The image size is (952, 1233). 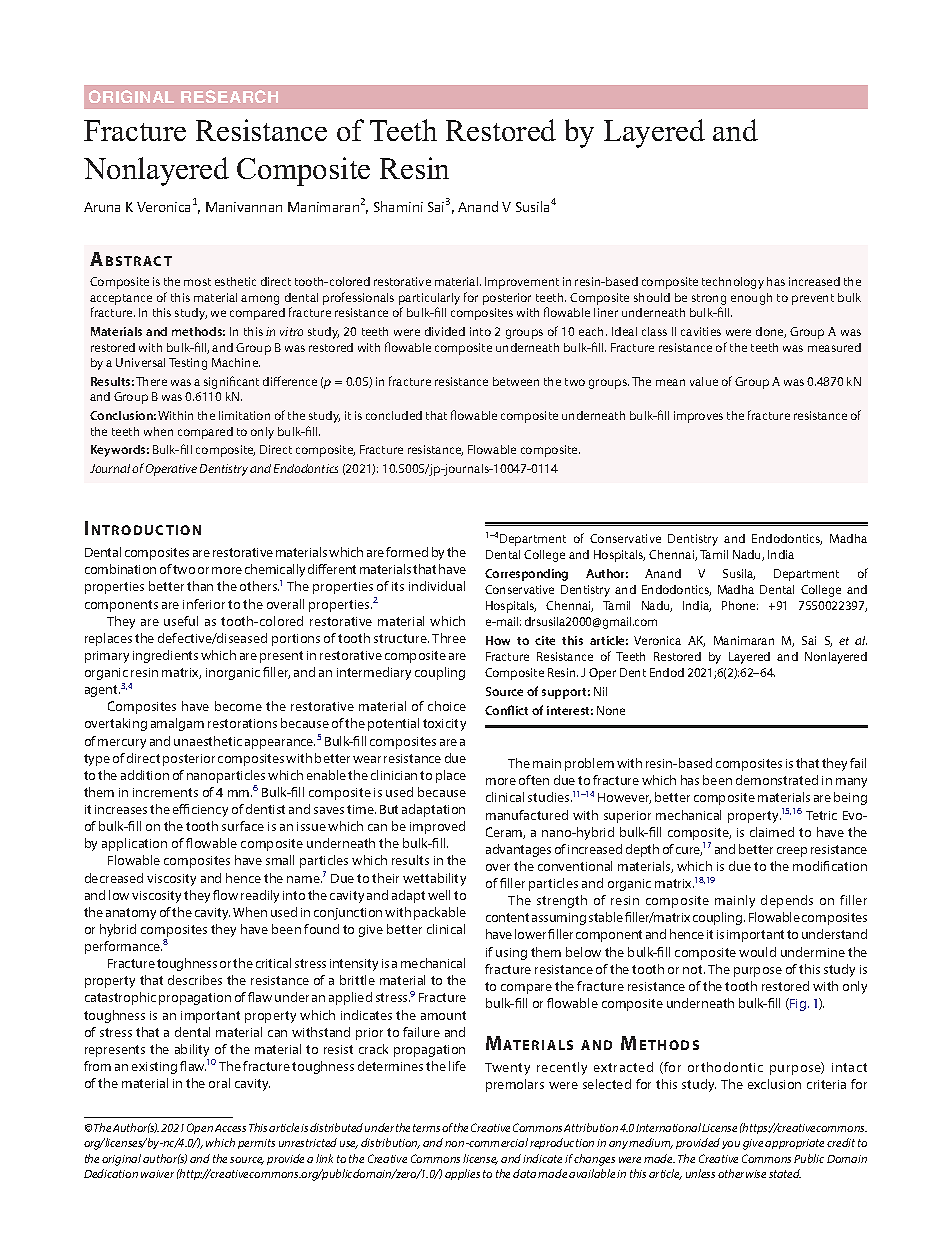 I want to click on applies, so click(x=462, y=1174).
